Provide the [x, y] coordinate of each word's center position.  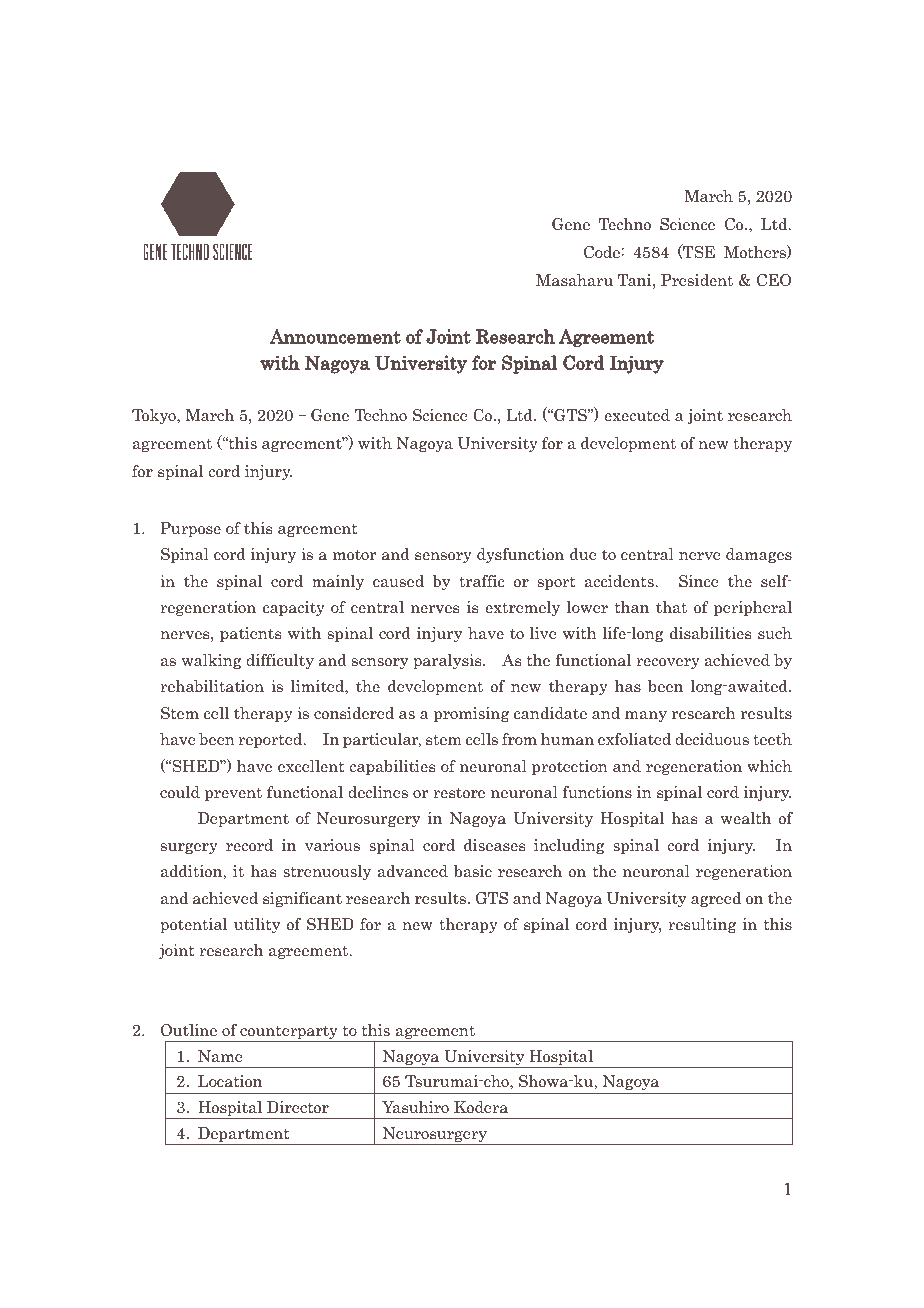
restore [459, 792]
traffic [481, 581]
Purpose [190, 529]
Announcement [335, 336]
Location [230, 1081]
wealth [746, 818]
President [697, 280]
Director [298, 1107]
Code [603, 252]
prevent [233, 794]
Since [699, 581]
